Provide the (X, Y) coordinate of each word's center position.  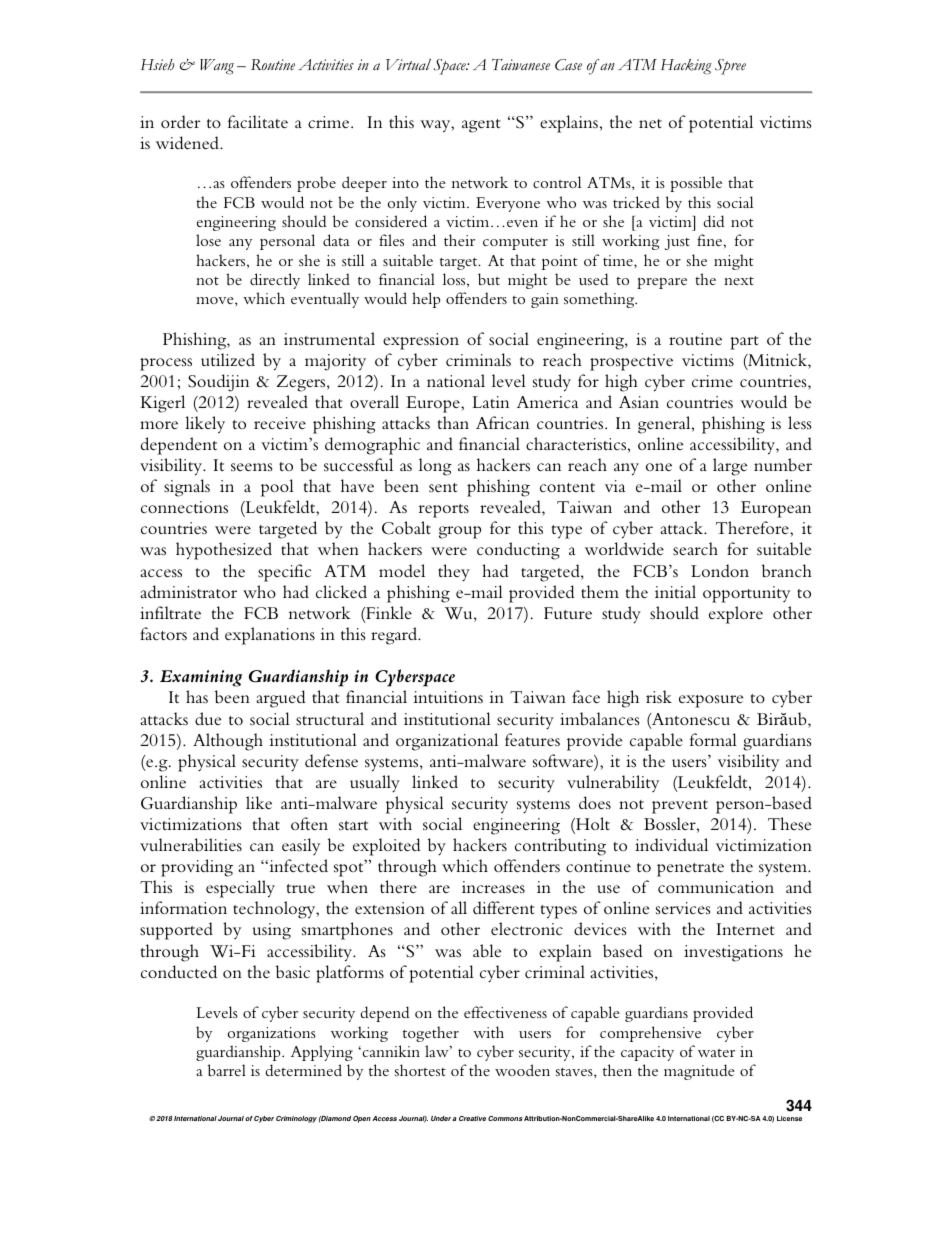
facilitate (258, 121)
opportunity (746, 594)
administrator (188, 591)
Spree (730, 67)
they (454, 573)
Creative (472, 1118)
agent (481, 126)
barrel (227, 1070)
